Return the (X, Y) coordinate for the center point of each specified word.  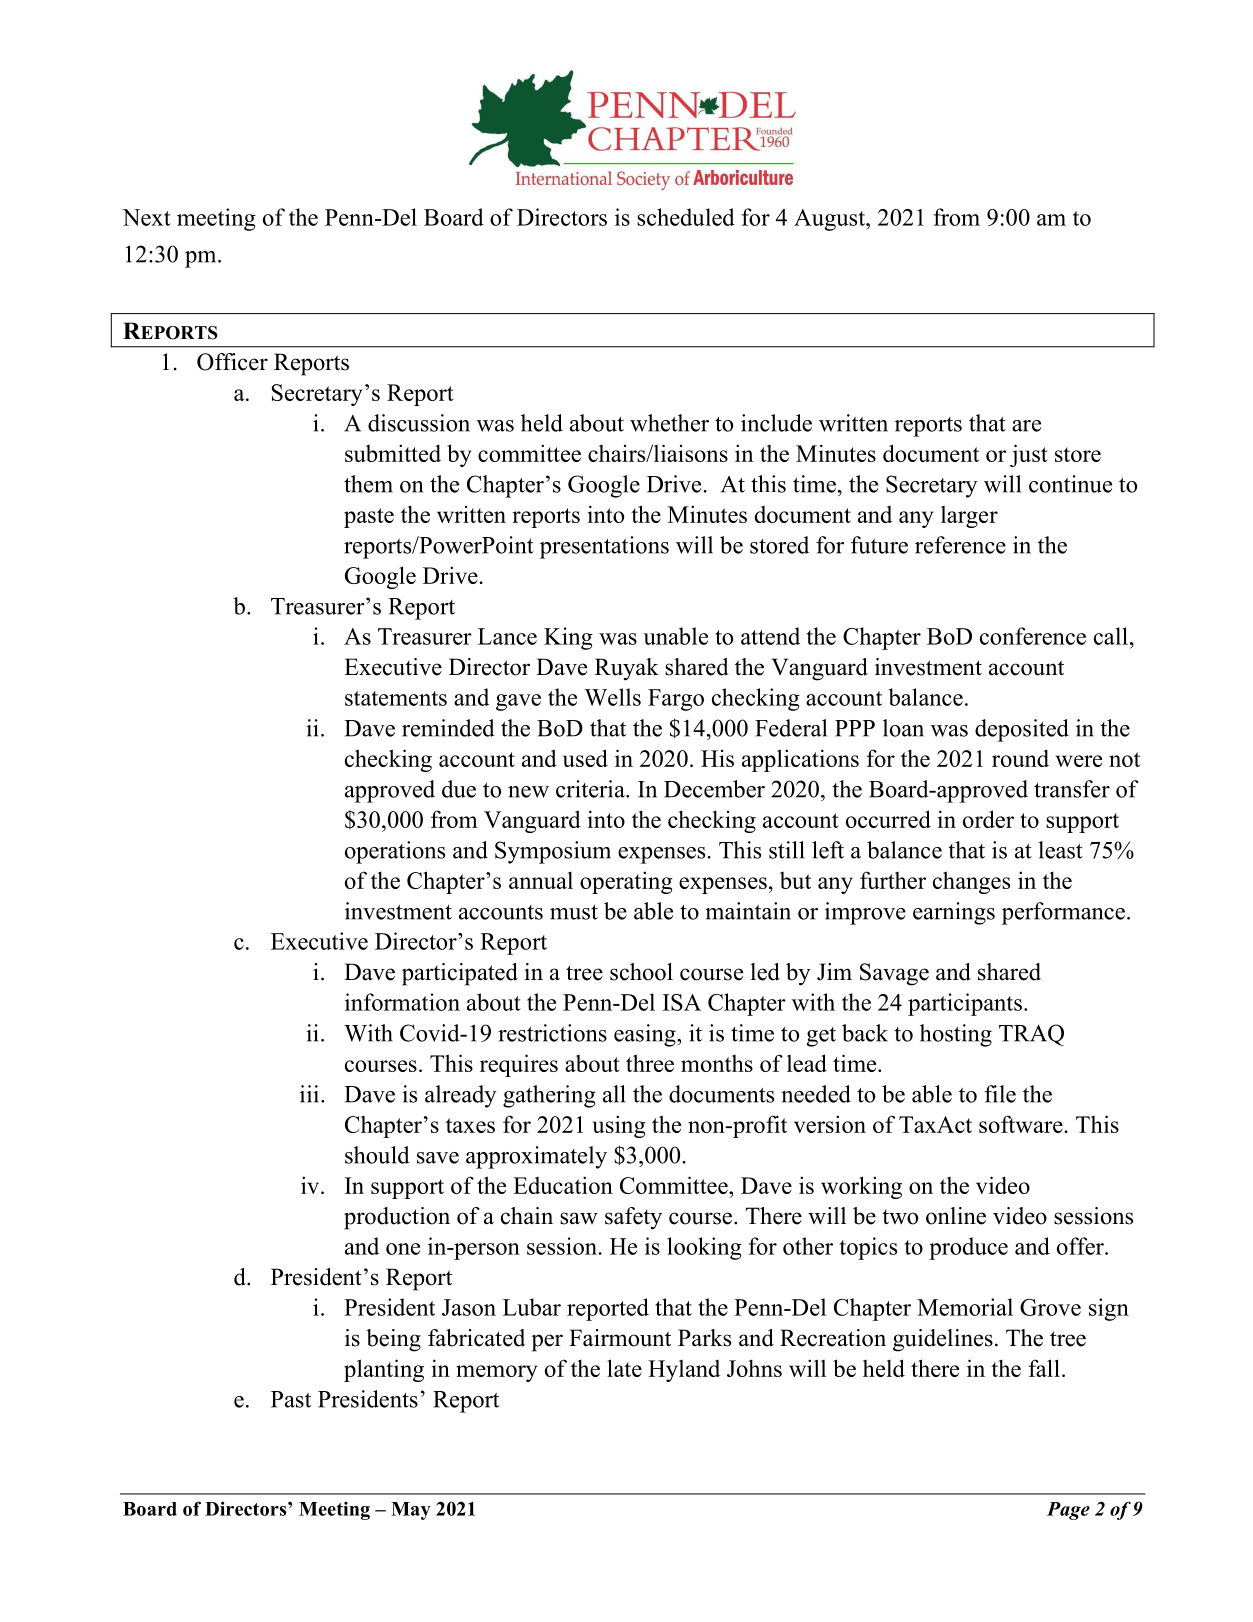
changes (971, 882)
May (411, 1511)
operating (626, 882)
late (624, 1368)
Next (146, 217)
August (831, 220)
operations (395, 852)
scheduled (686, 217)
